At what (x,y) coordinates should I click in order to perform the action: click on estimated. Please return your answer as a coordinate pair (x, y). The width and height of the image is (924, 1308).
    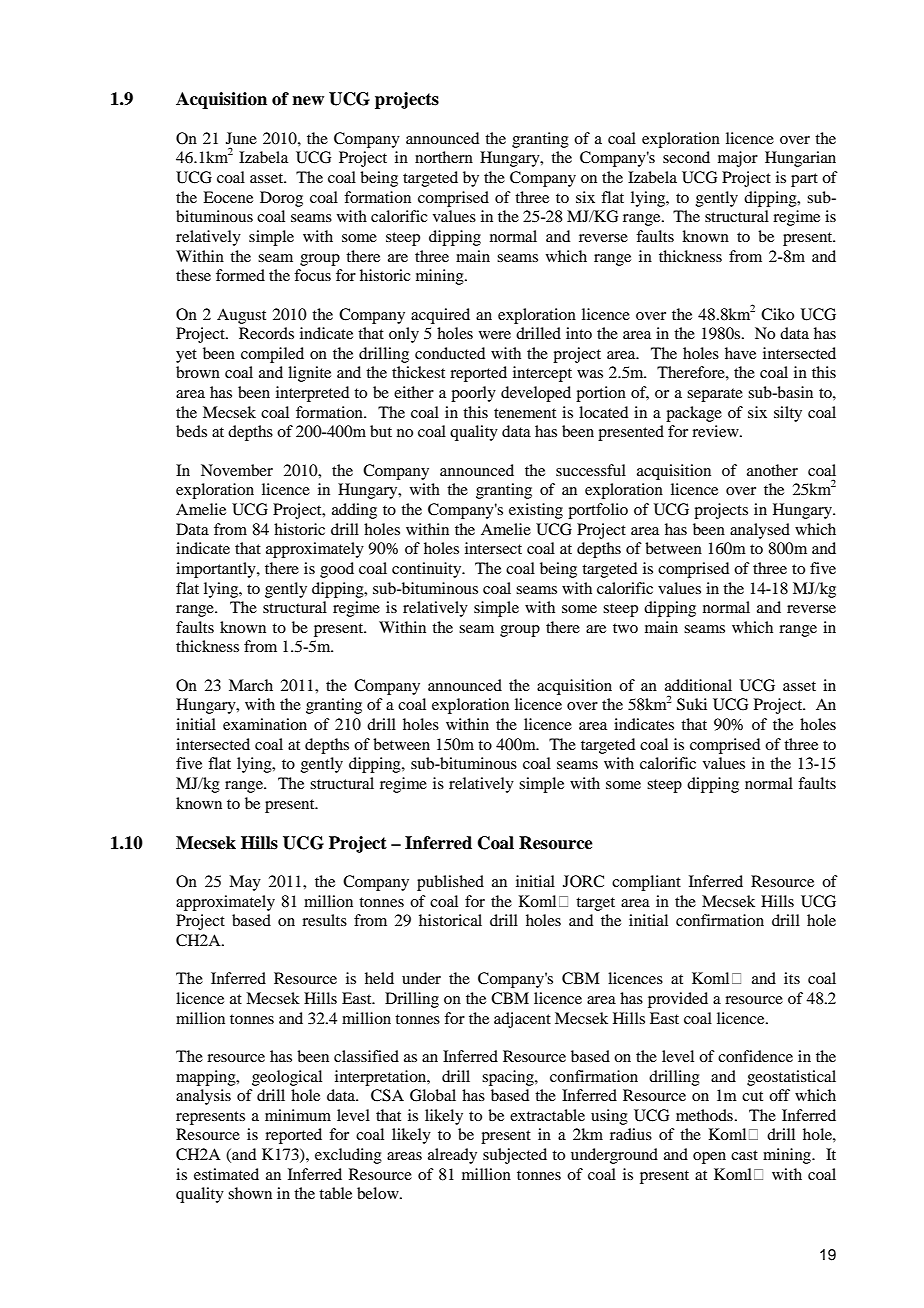
    Looking at the image, I should click on (226, 1174).
